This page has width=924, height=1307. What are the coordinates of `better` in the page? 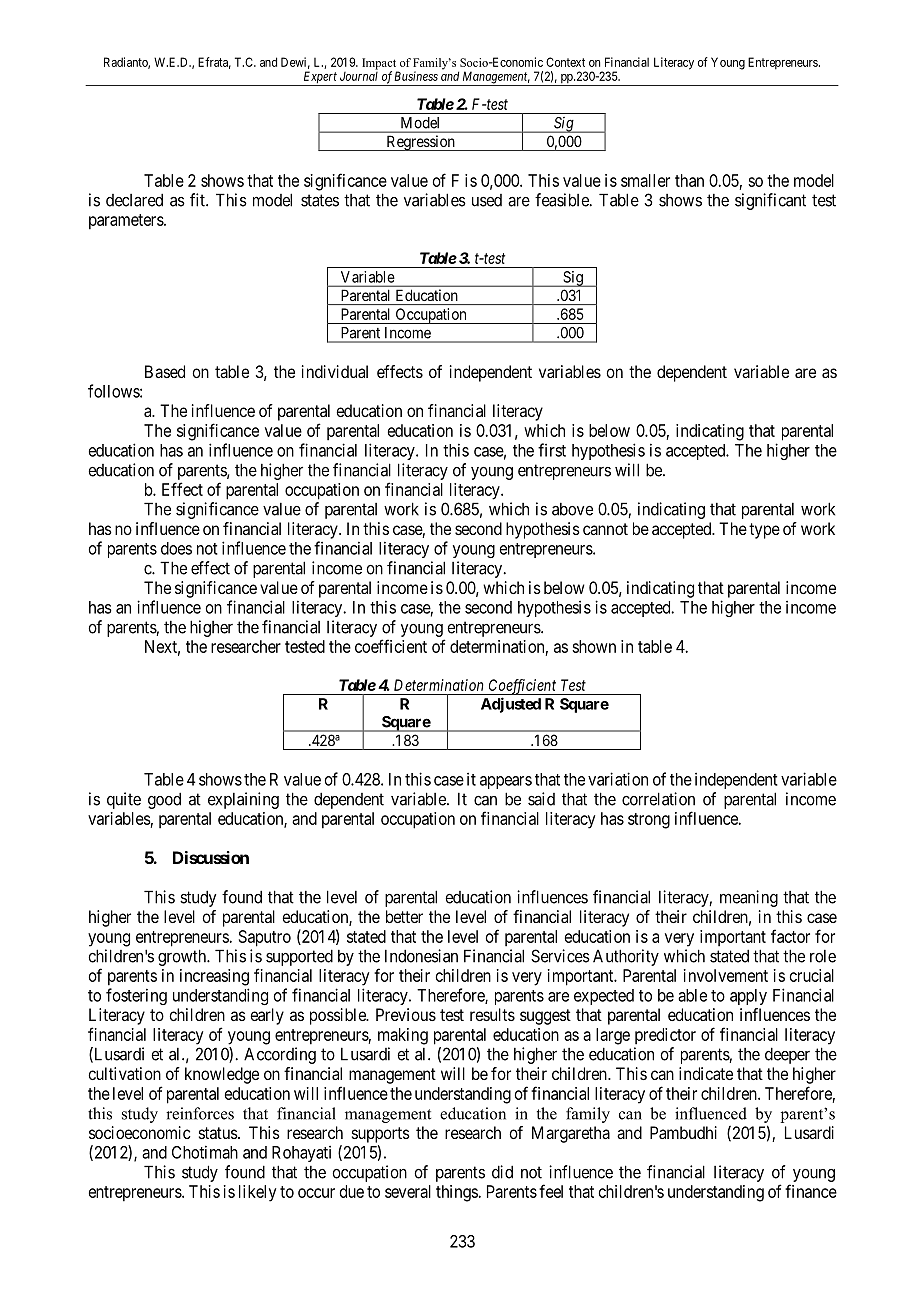 It's located at (404, 916).
